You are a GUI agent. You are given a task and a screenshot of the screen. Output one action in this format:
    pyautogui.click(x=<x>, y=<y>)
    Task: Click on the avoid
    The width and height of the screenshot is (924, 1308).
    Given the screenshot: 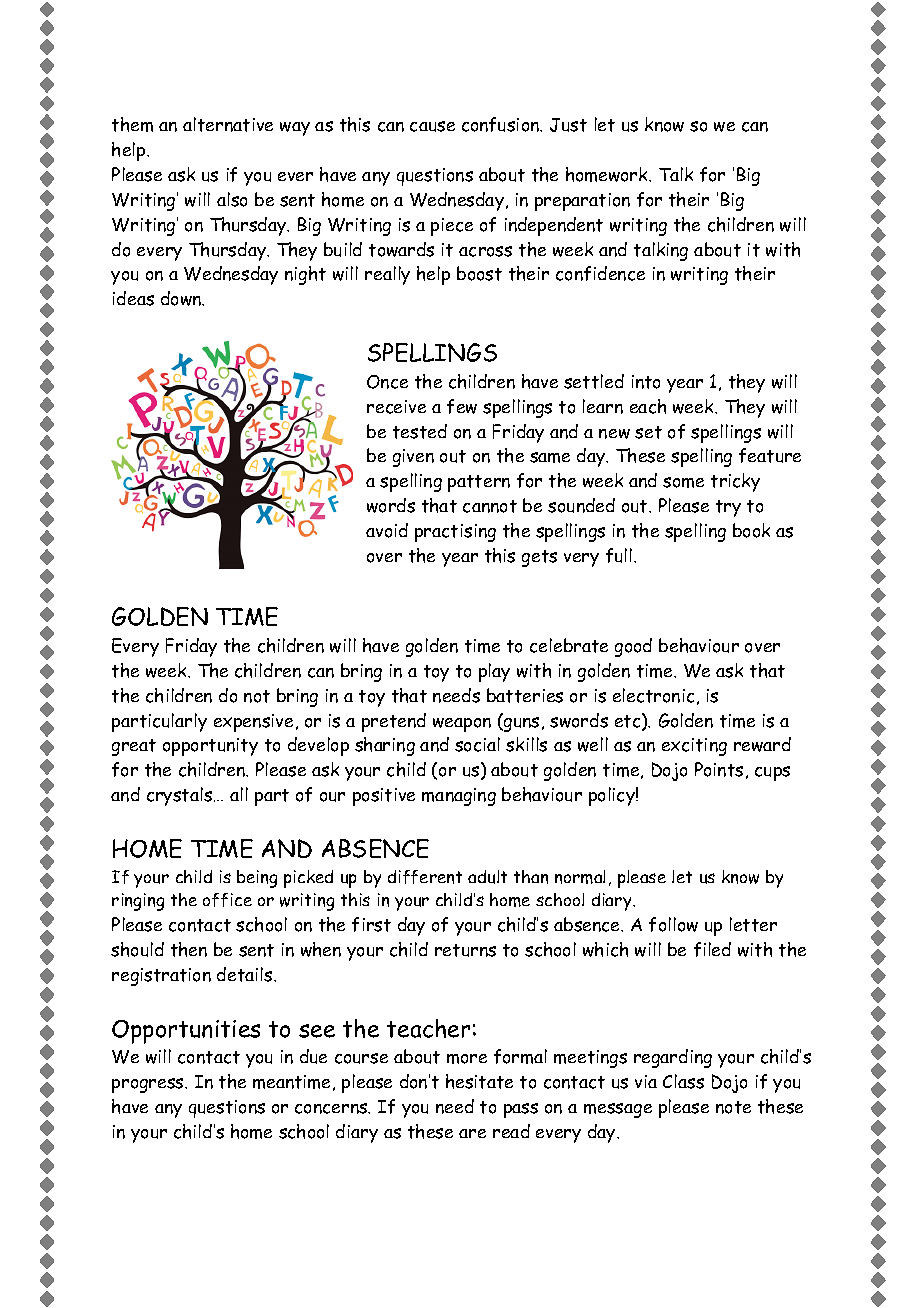 What is the action you would take?
    pyautogui.click(x=387, y=530)
